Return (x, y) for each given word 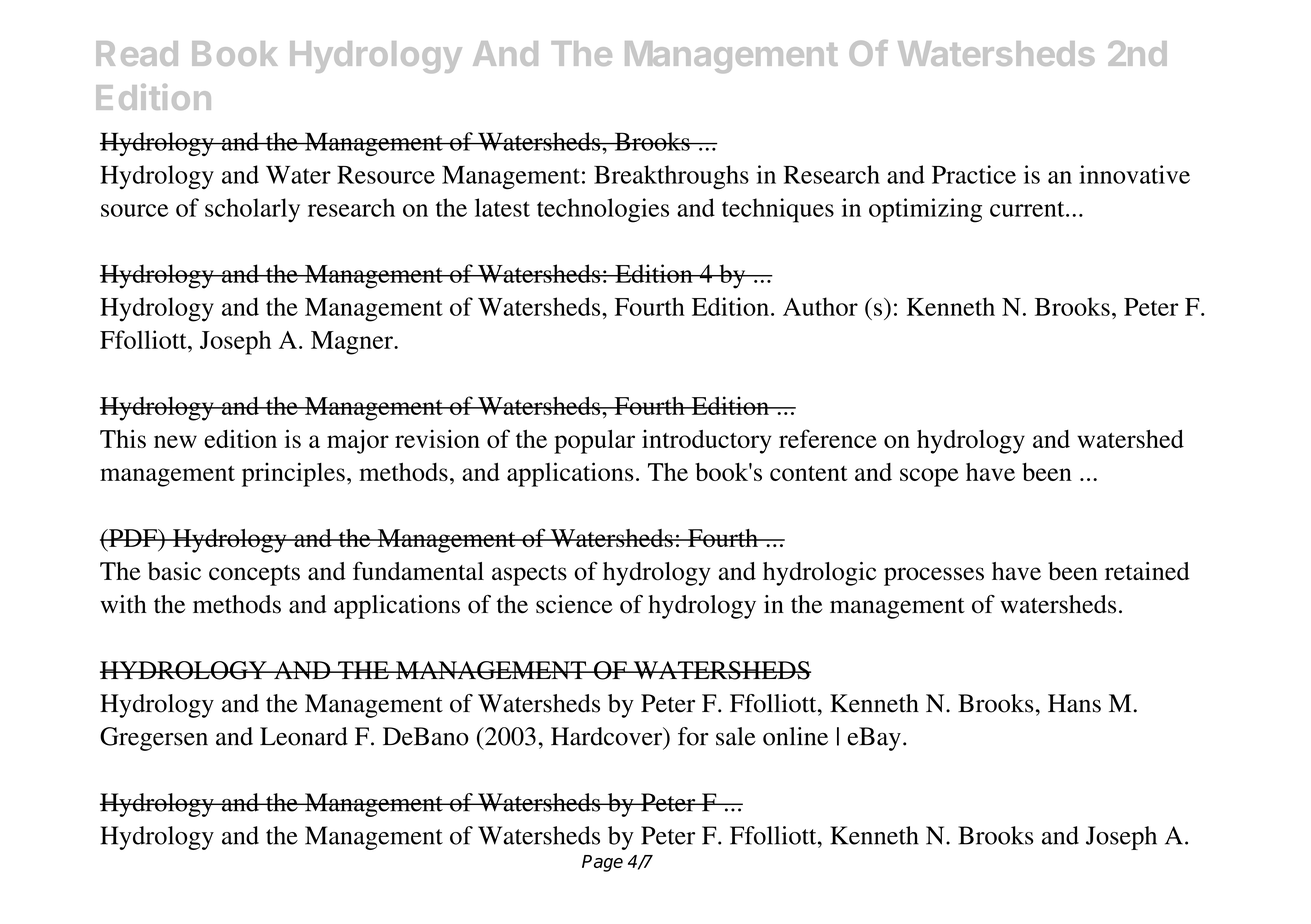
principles (293, 474)
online (795, 736)
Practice (974, 174)
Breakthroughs (671, 177)
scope (929, 477)
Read (137, 53)
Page (602, 863)
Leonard (304, 736)
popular (594, 442)
